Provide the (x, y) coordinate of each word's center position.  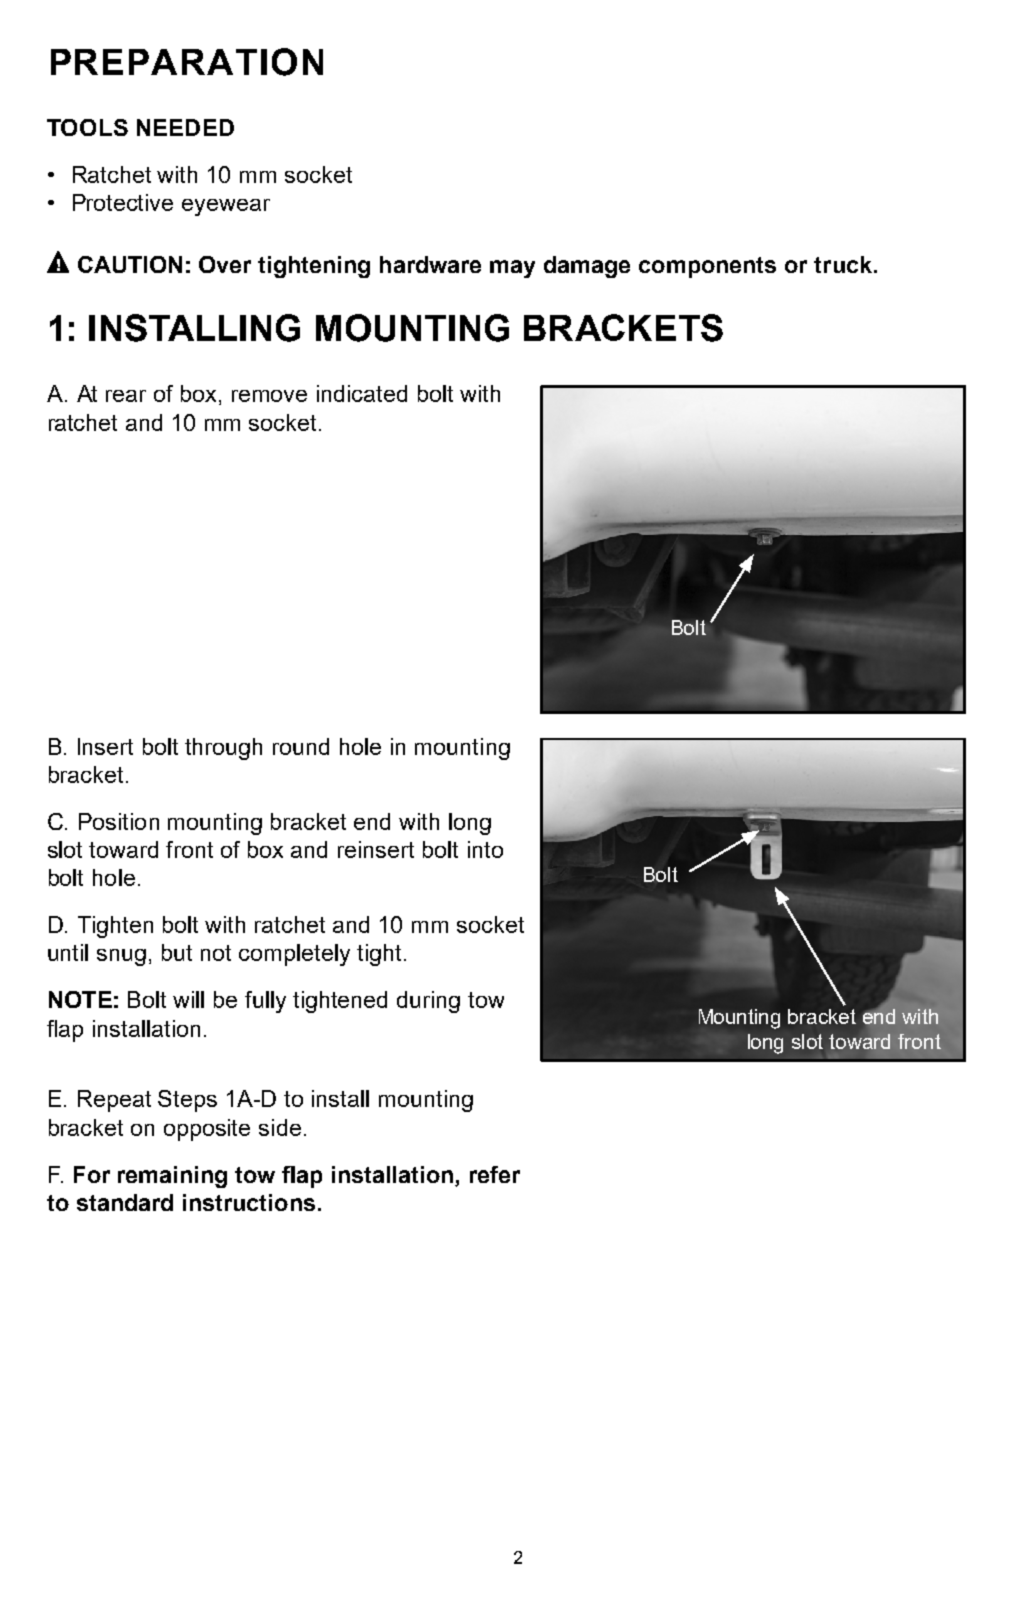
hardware (430, 264)
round (301, 746)
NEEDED (185, 127)
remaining (172, 1177)
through (223, 749)
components (707, 267)
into (485, 849)
